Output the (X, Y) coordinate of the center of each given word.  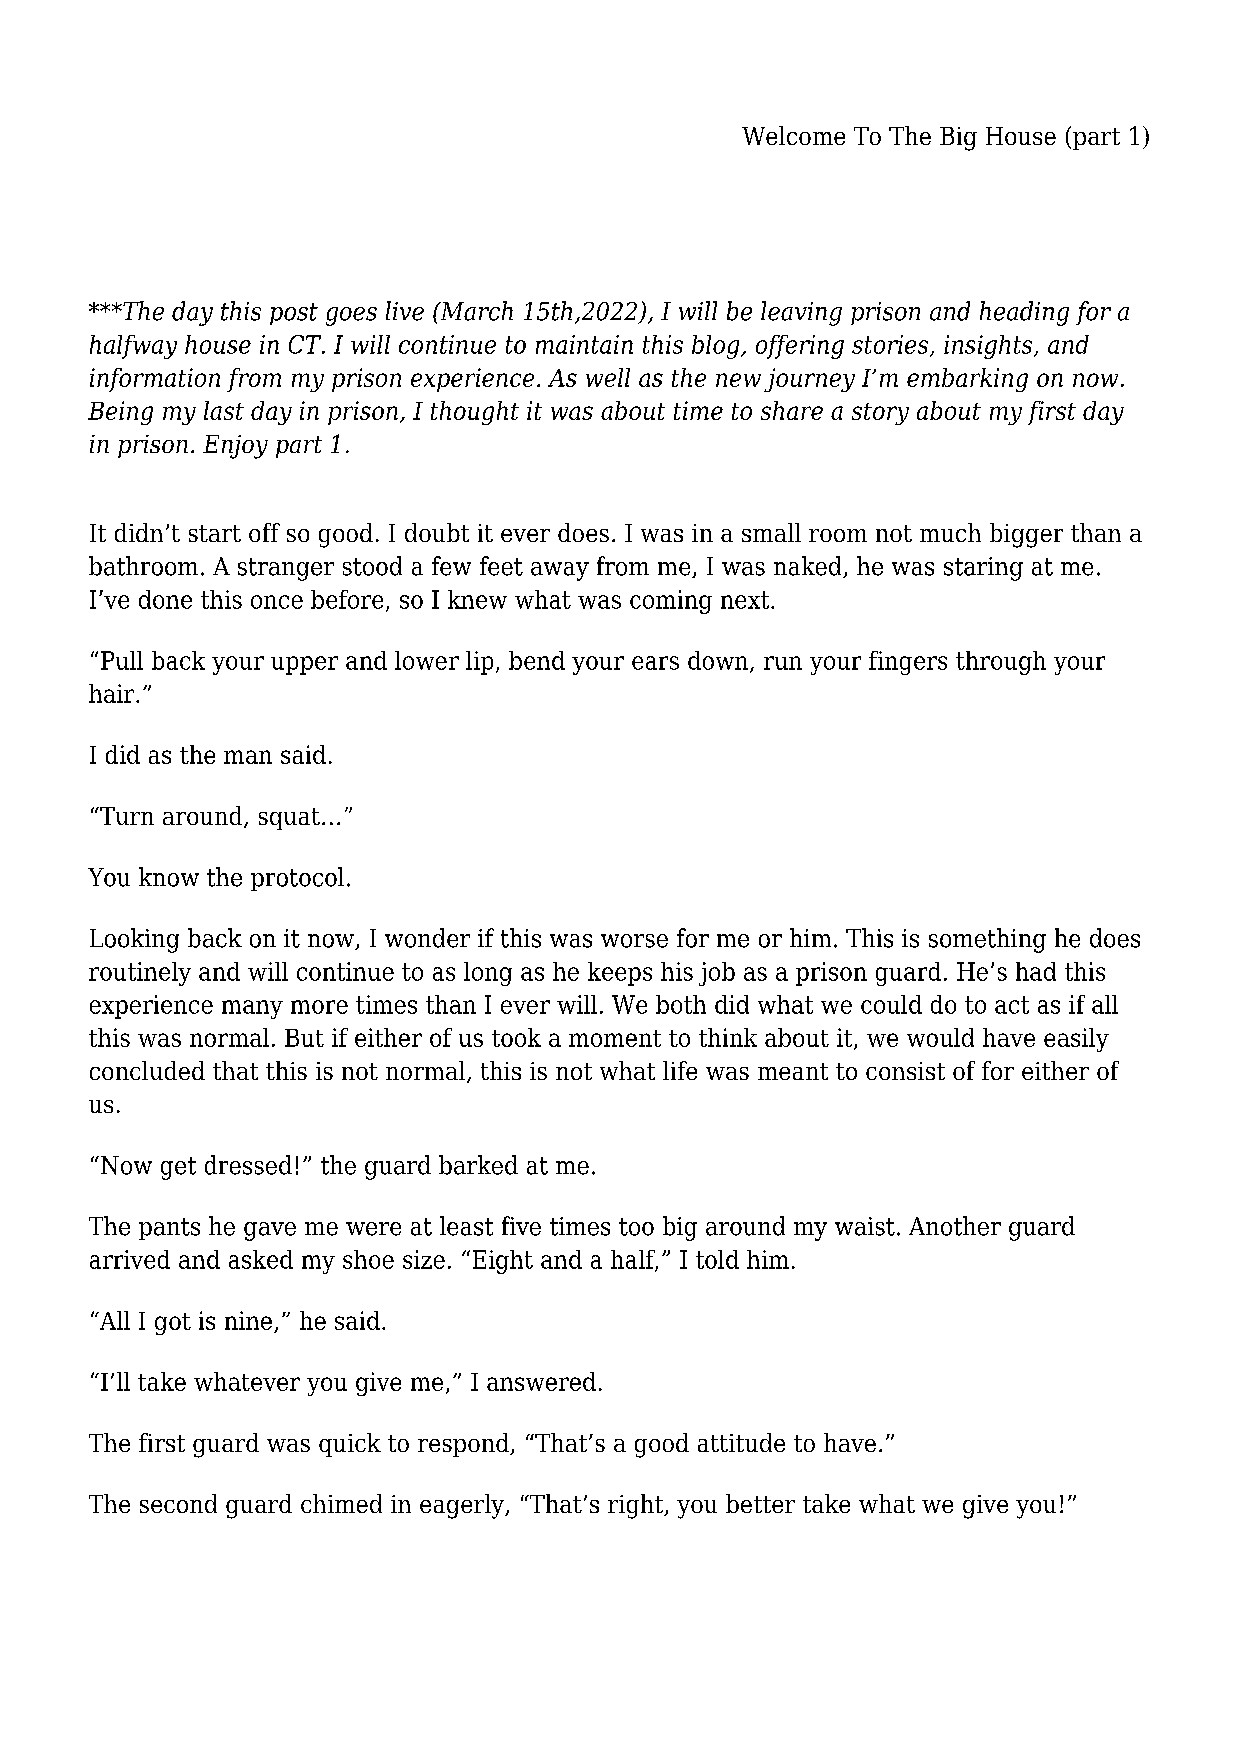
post (294, 314)
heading (1024, 313)
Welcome (793, 135)
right (637, 1506)
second (178, 1503)
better (760, 1503)
